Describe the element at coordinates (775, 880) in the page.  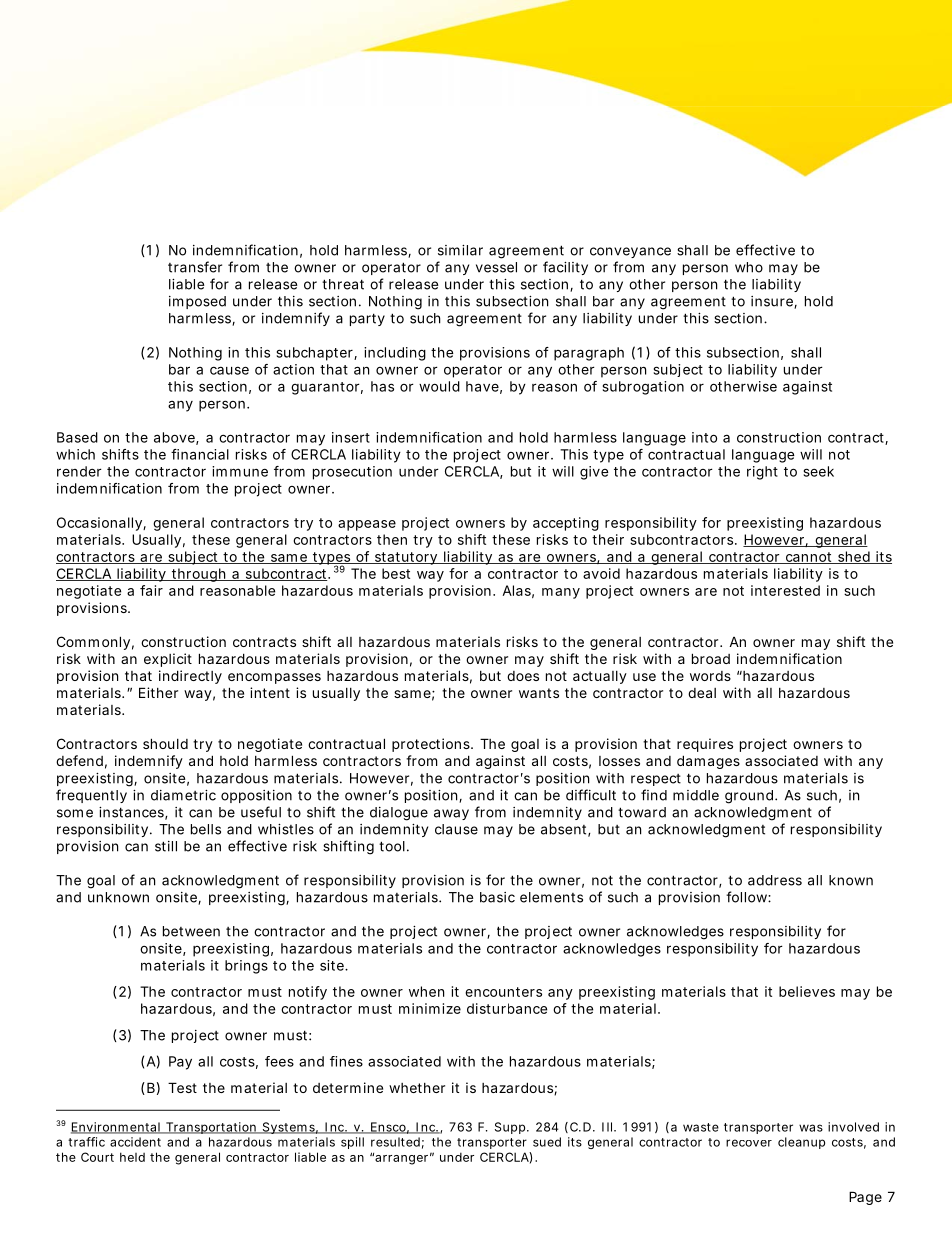
I see `address` at that location.
